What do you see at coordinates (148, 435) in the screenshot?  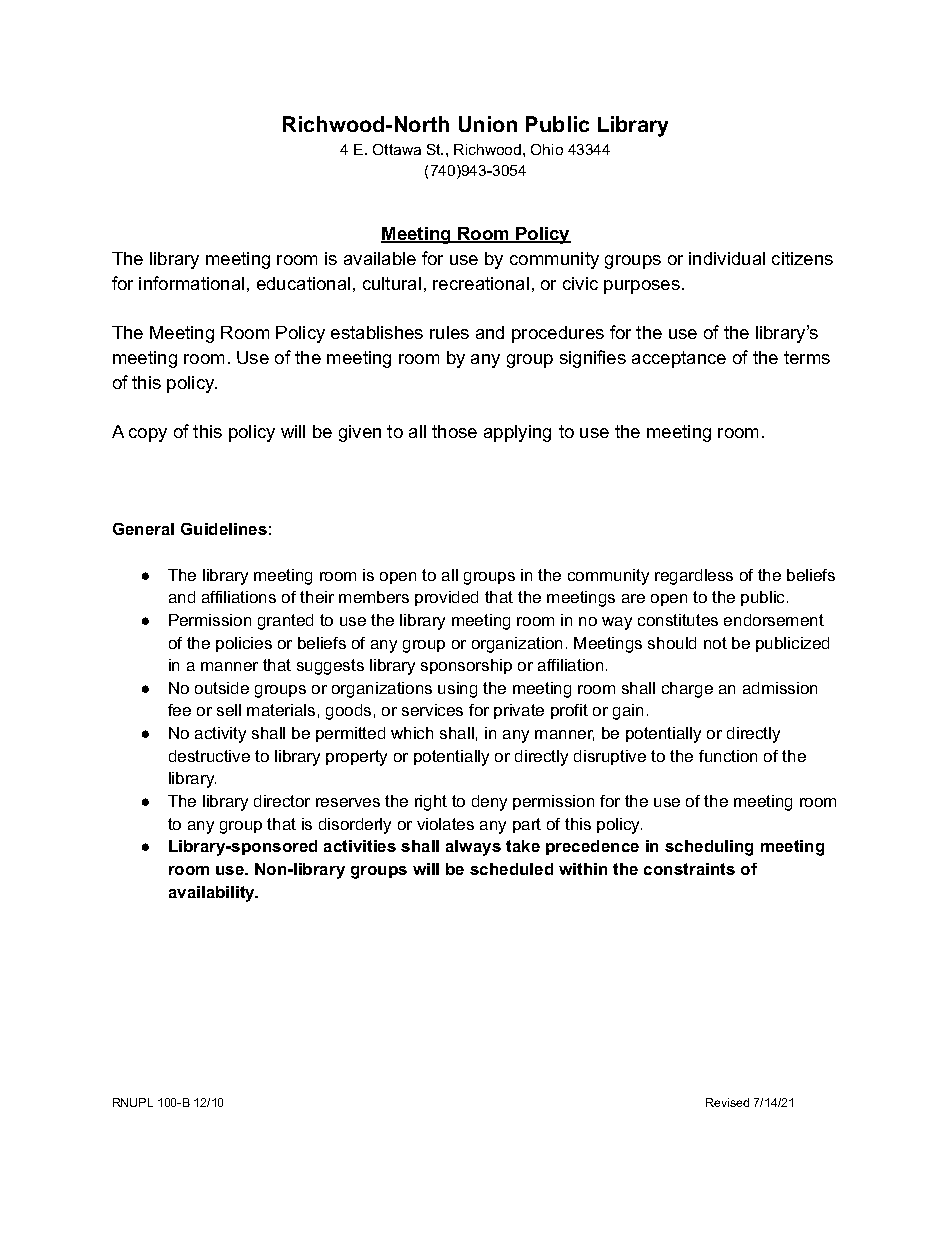 I see `copy` at bounding box center [148, 435].
